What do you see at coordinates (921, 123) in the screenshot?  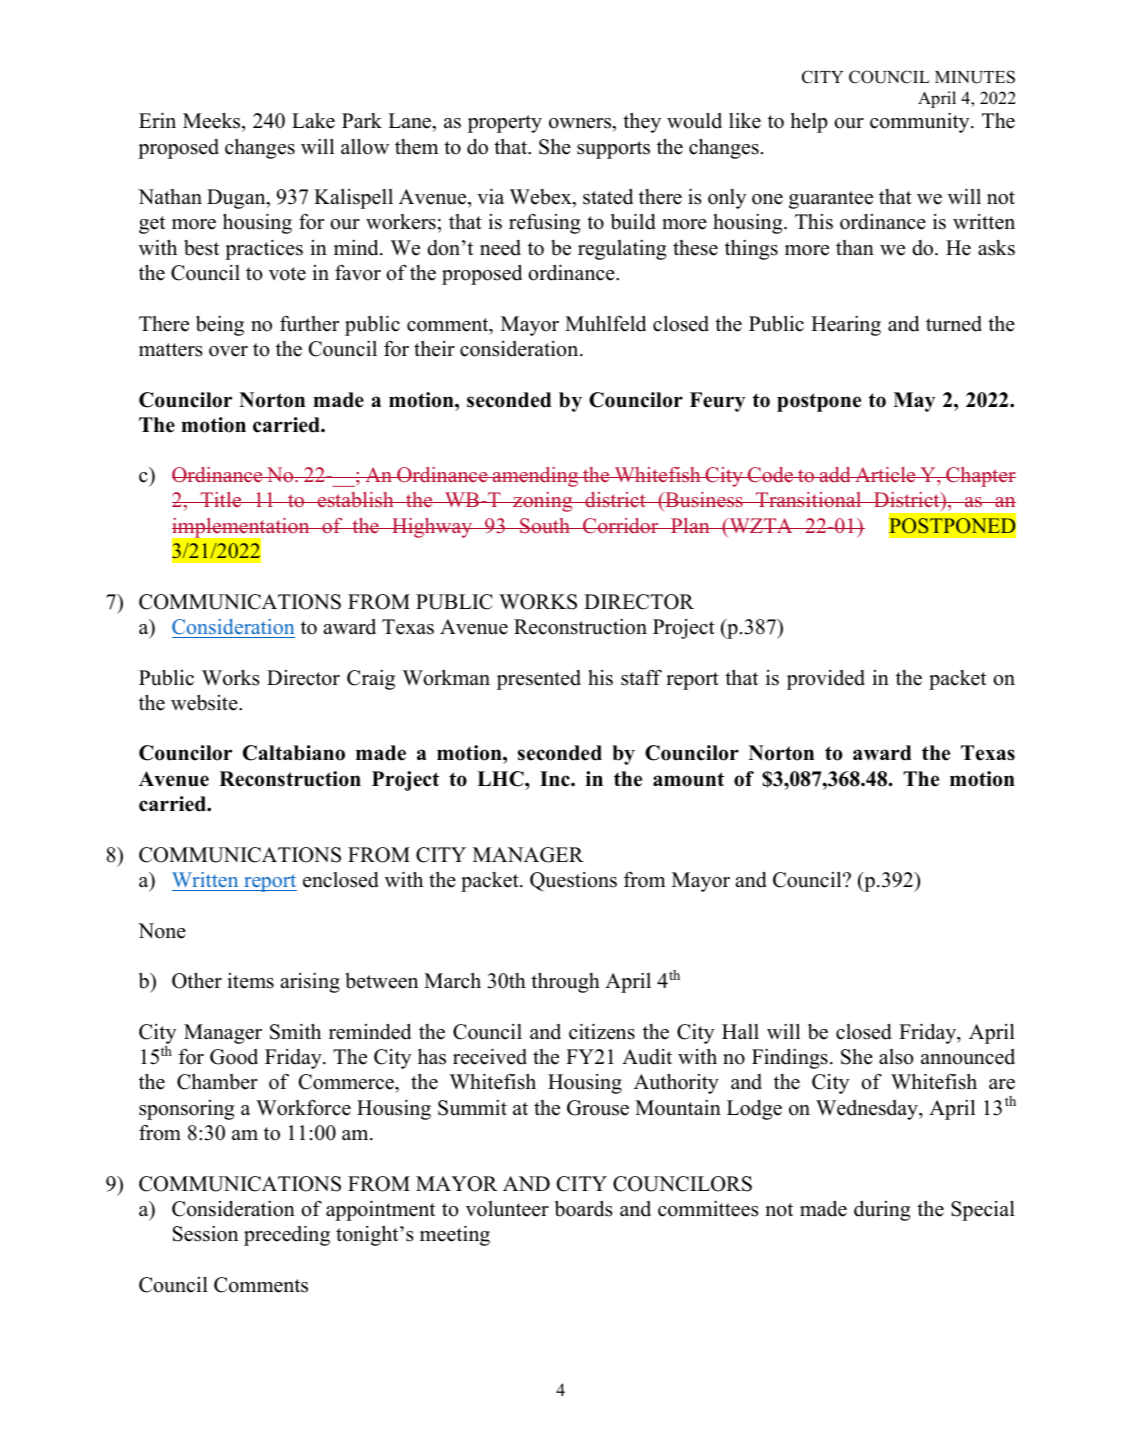 I see `community` at bounding box center [921, 123].
